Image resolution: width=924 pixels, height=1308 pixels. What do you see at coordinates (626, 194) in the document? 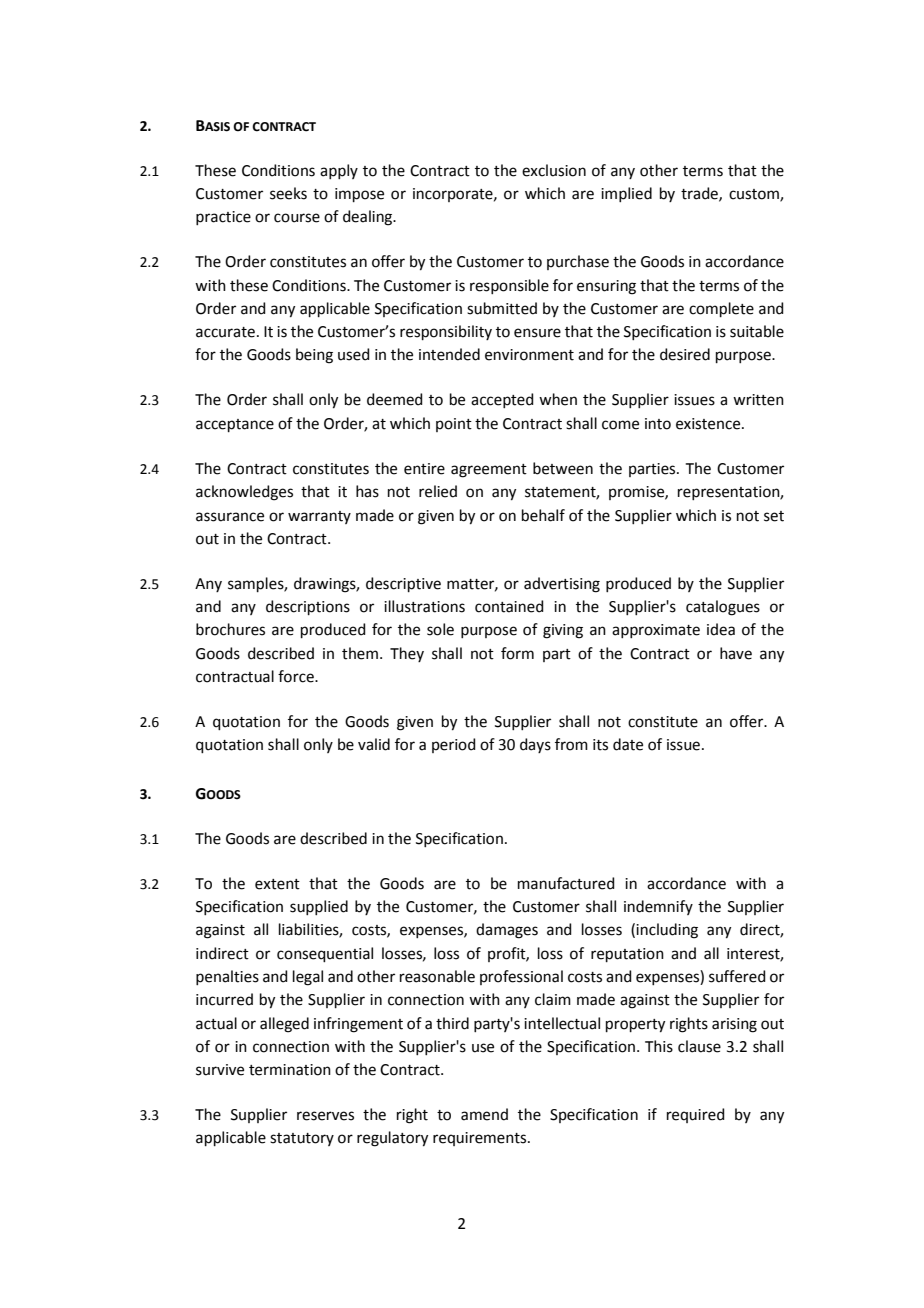
I see `implied` at bounding box center [626, 194].
